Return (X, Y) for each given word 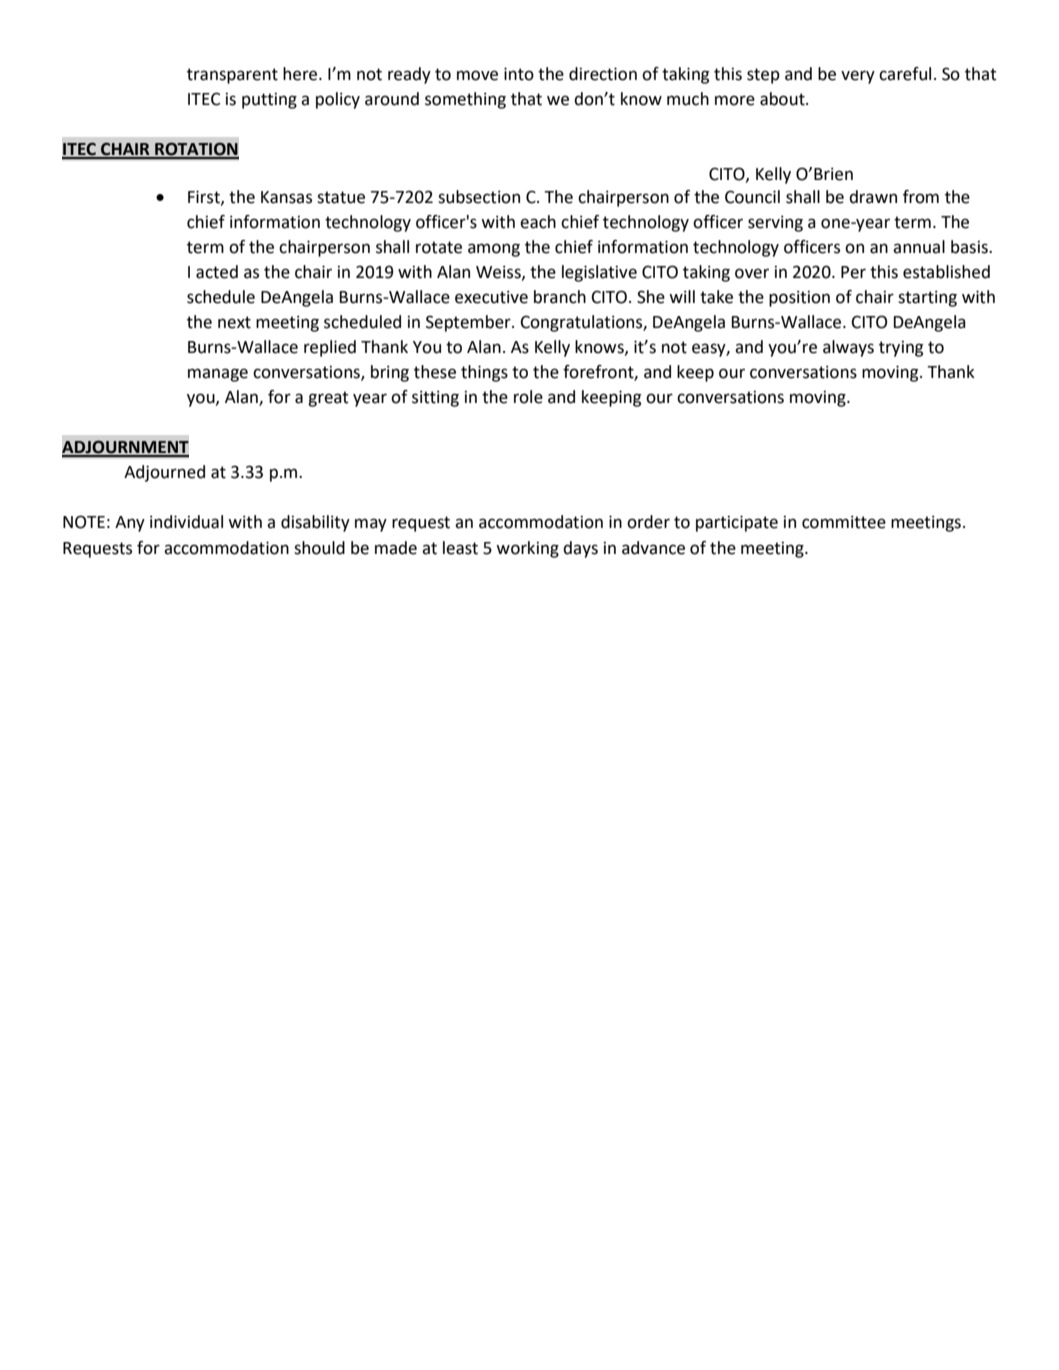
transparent (232, 76)
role (528, 397)
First (205, 197)
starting (927, 299)
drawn (873, 197)
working (527, 549)
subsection (479, 197)
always (848, 348)
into (519, 74)
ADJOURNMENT (125, 448)
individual (186, 522)
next (234, 322)
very (858, 77)
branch (560, 297)
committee (844, 522)
